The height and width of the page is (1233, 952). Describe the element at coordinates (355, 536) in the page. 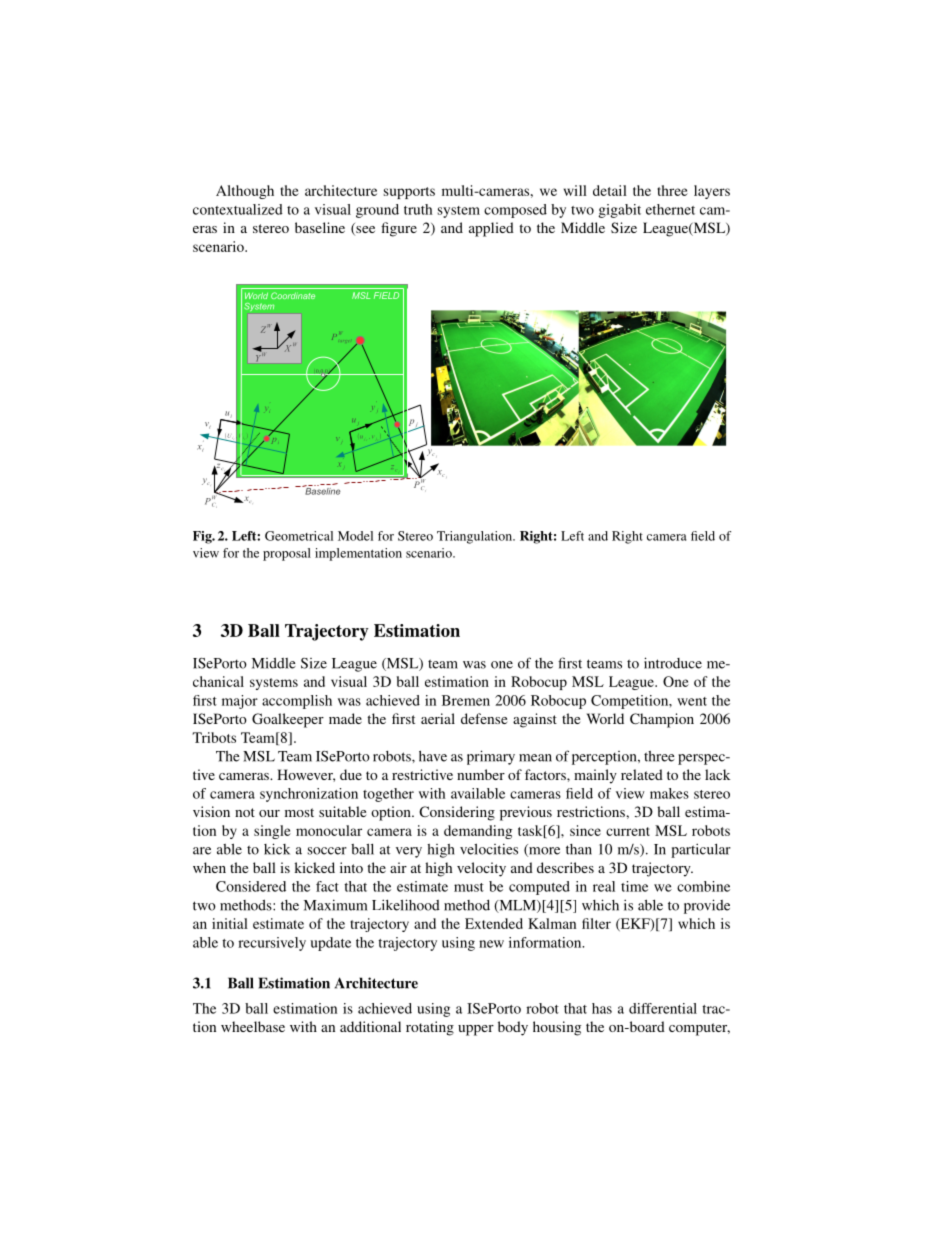

I see `Model` at that location.
